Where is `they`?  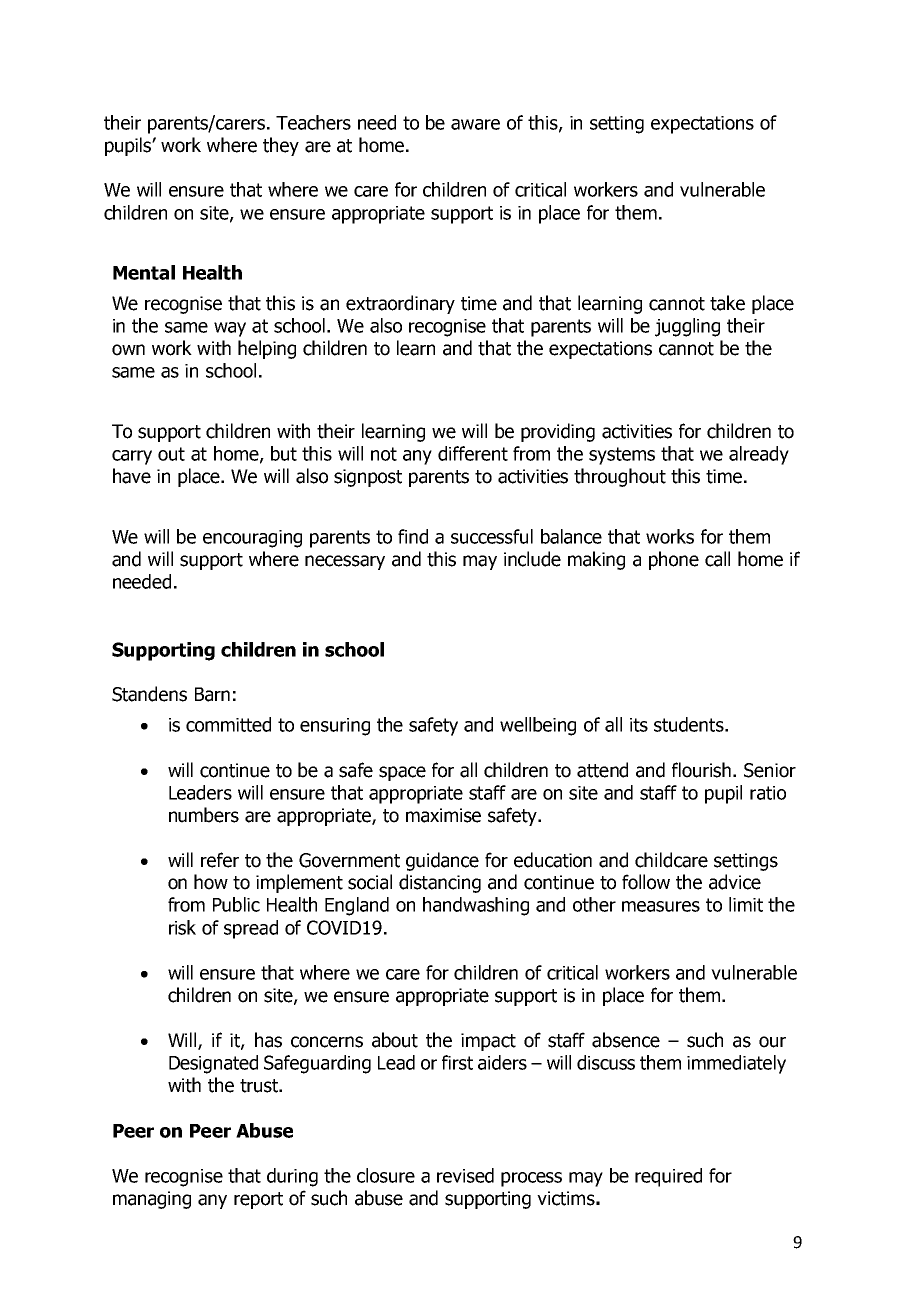
they is located at coordinates (281, 146).
